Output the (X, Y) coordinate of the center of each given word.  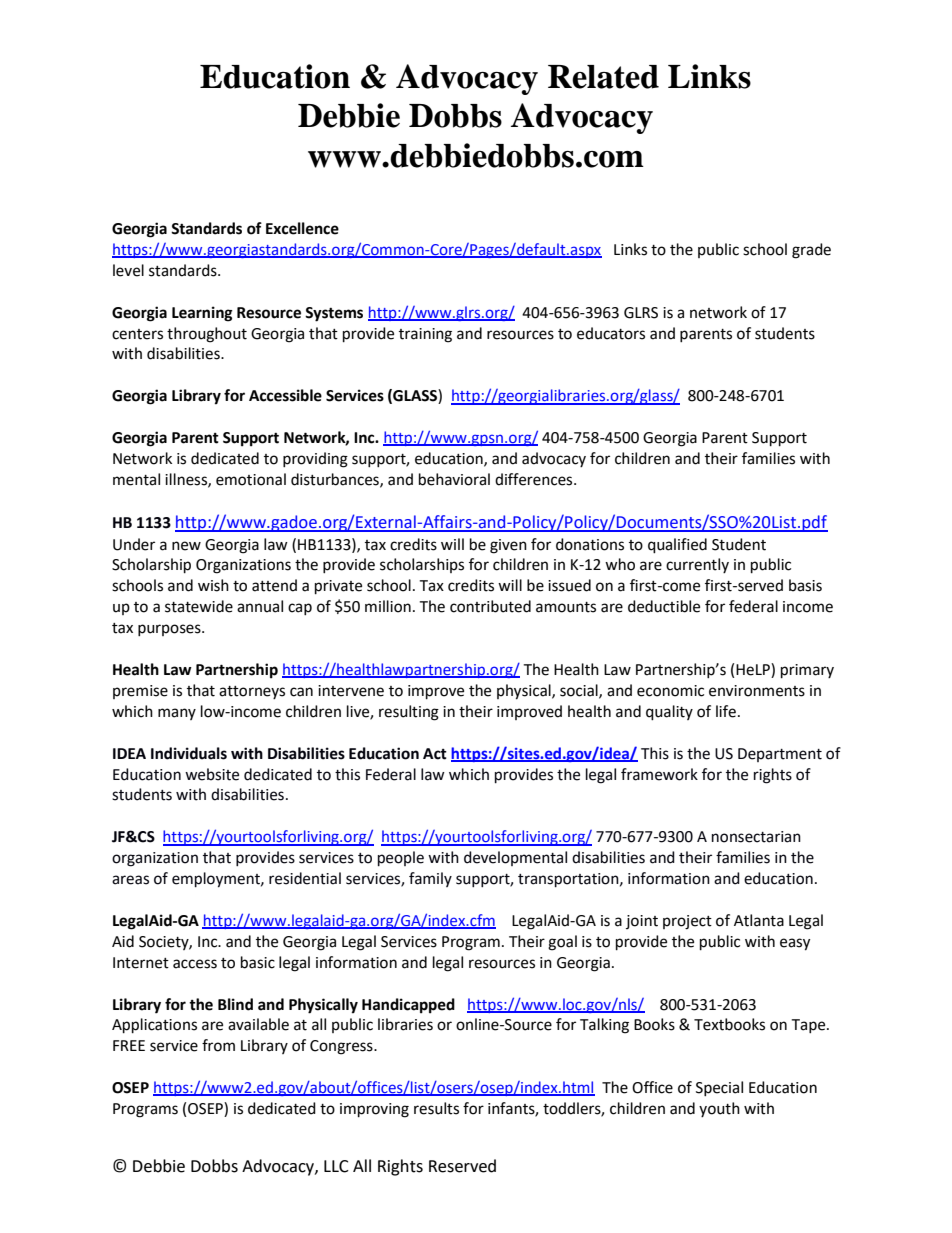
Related (603, 77)
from (218, 1045)
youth (719, 1109)
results (436, 1108)
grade (811, 251)
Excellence (302, 228)
